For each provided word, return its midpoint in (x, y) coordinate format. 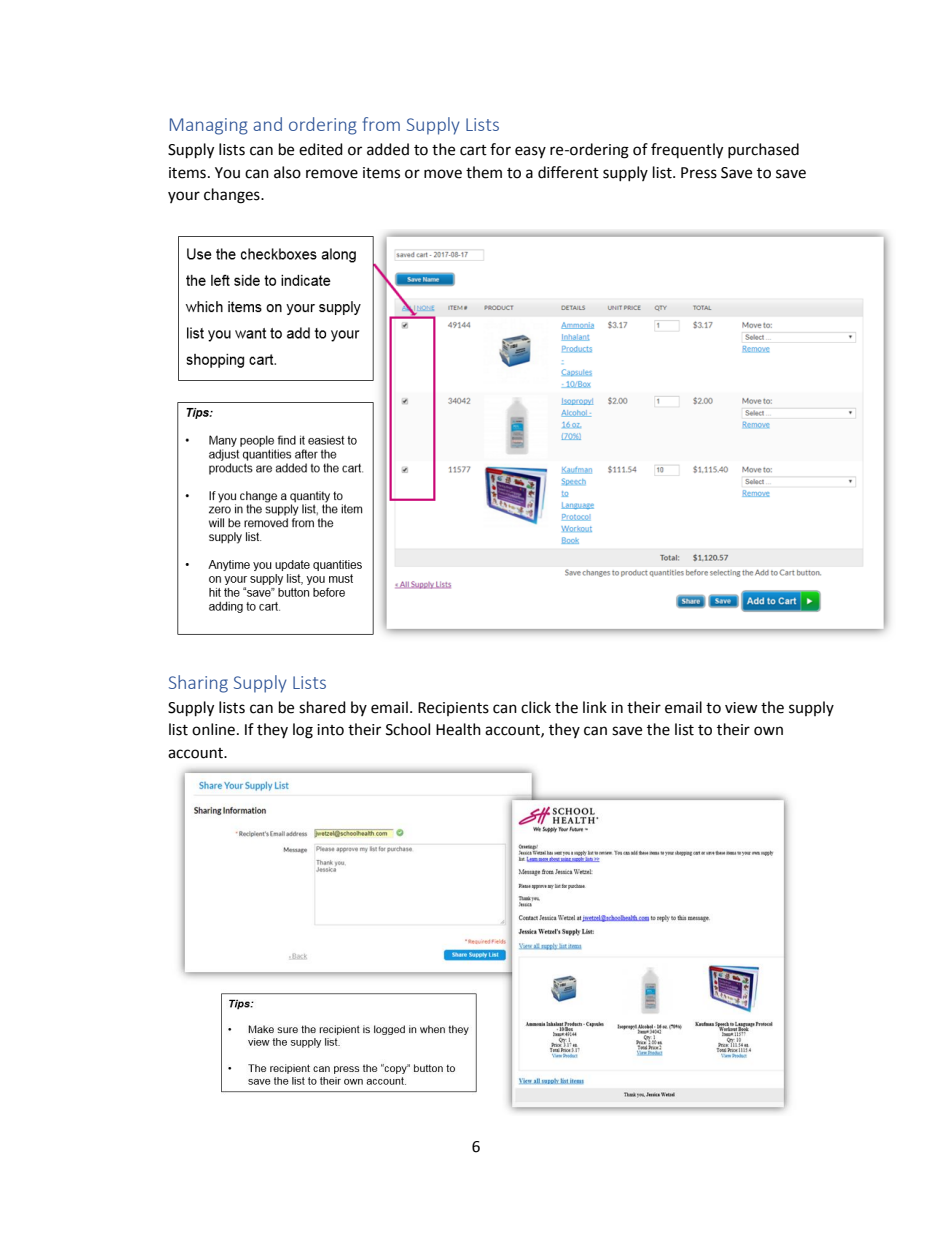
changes (233, 196)
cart (473, 150)
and (267, 124)
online (213, 729)
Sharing (198, 684)
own (768, 731)
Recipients (453, 709)
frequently (687, 151)
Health (458, 729)
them (484, 172)
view (741, 708)
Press (699, 173)
